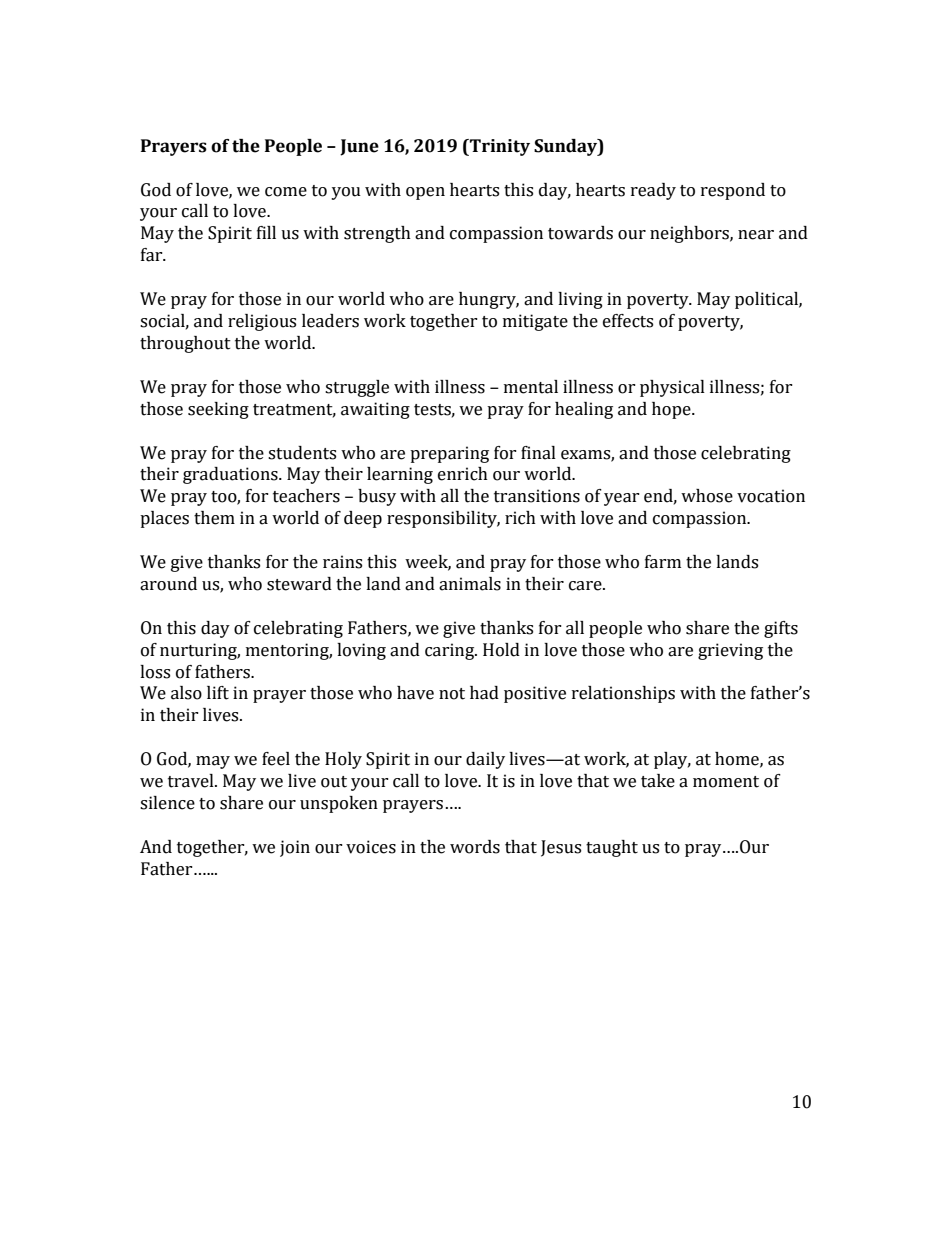  Describe the element at coordinates (535, 322) in the screenshot. I see `mitigate` at that location.
